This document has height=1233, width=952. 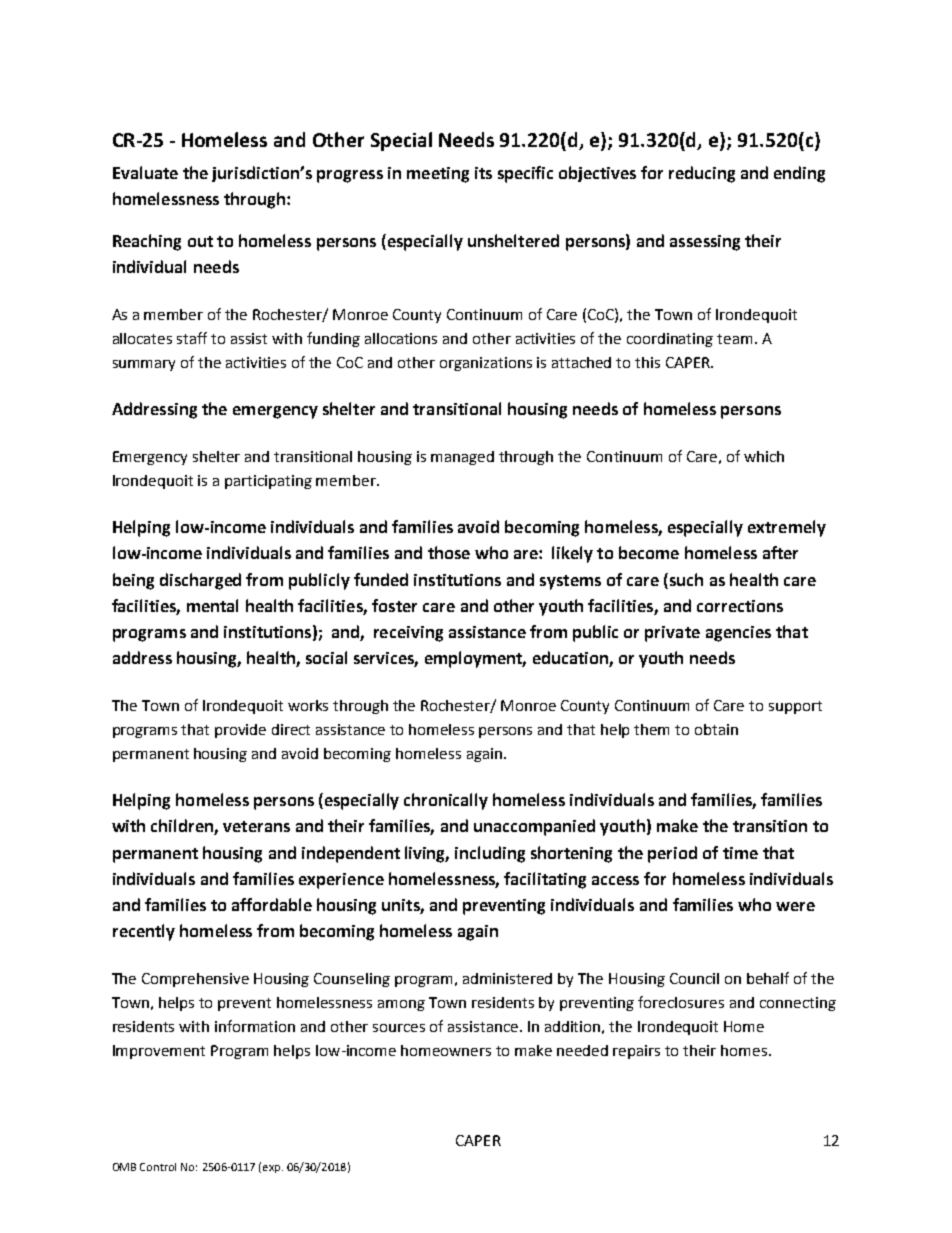 I want to click on organizations, so click(x=486, y=364).
